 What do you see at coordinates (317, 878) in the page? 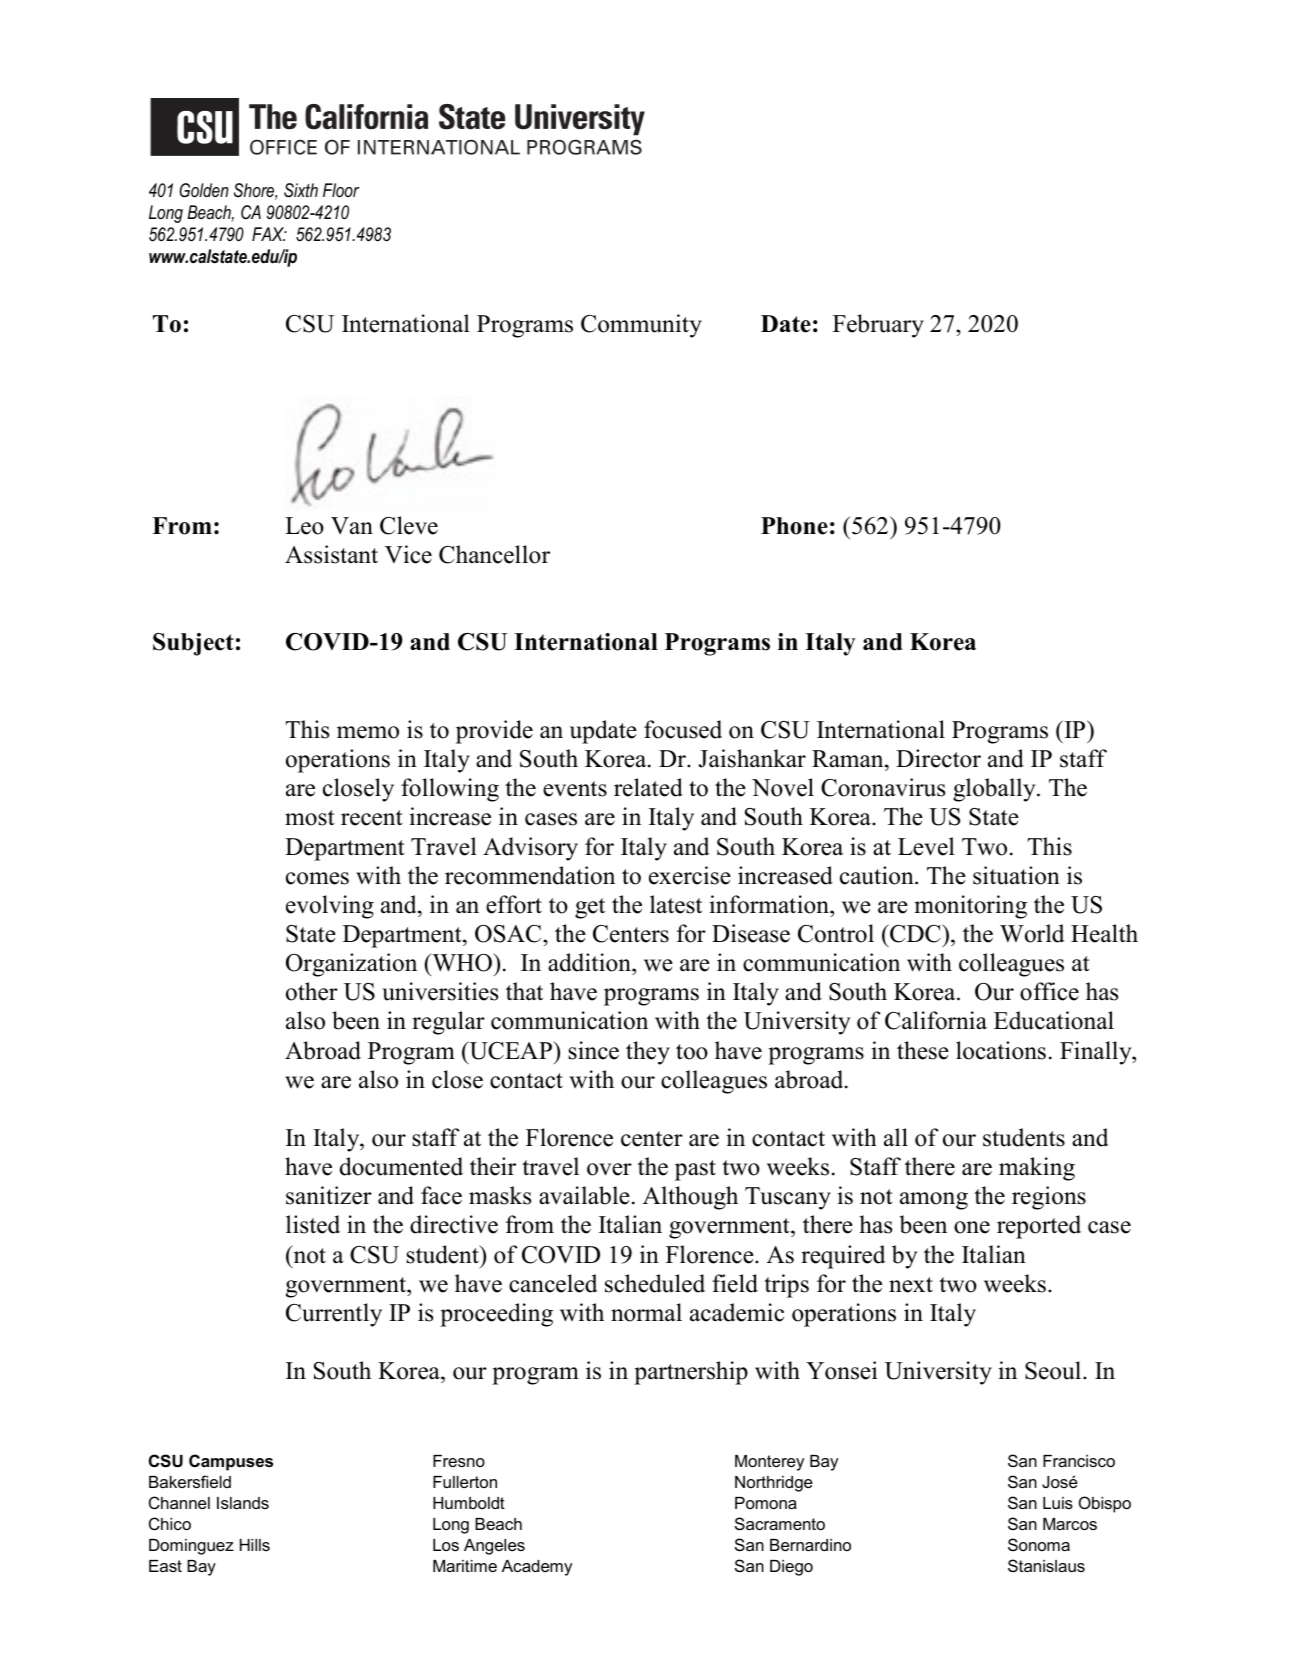
I see `comes` at bounding box center [317, 878].
